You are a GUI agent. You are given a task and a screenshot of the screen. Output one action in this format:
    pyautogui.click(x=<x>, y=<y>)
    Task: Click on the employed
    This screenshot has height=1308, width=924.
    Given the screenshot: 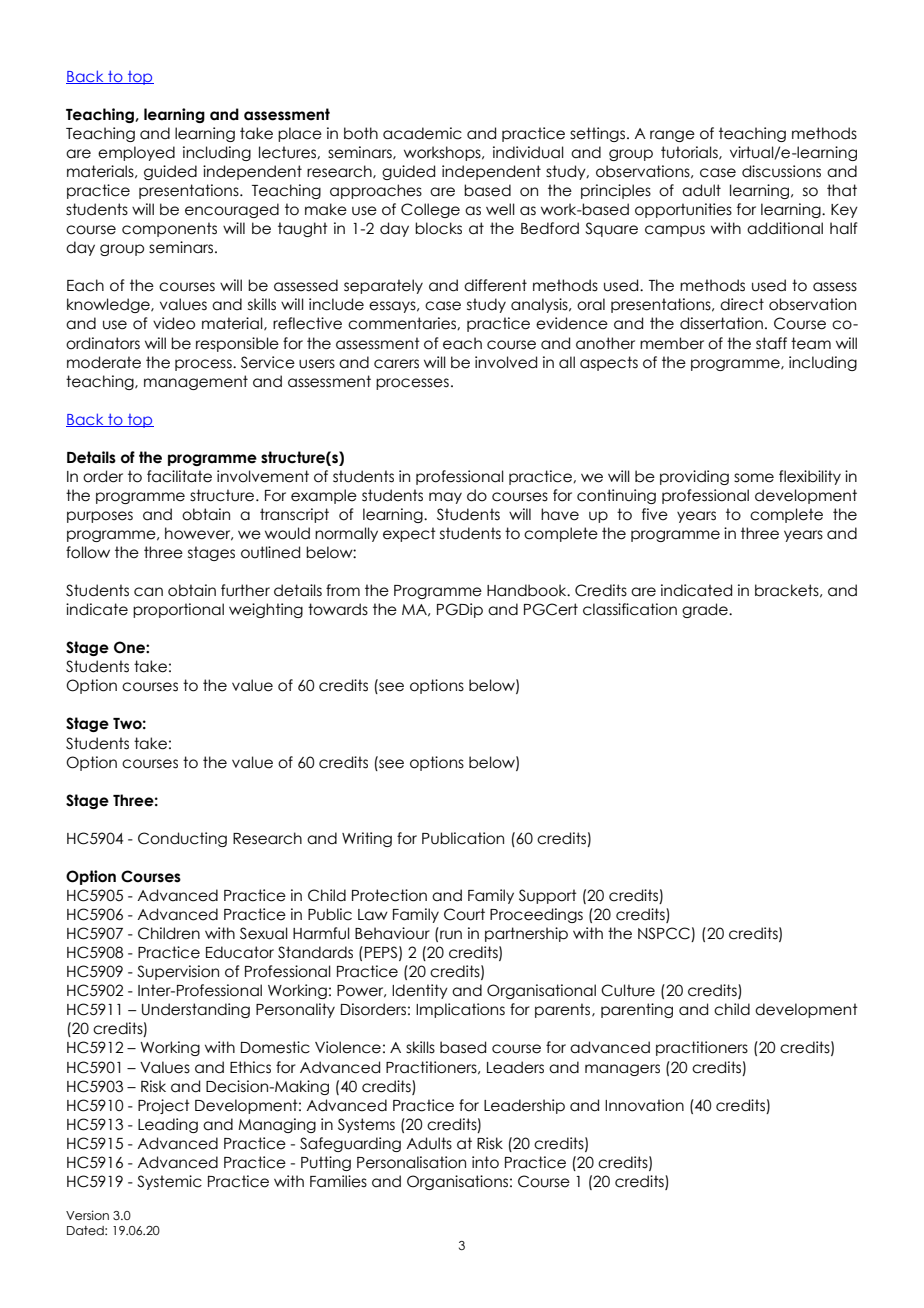 What is the action you would take?
    pyautogui.click(x=136, y=153)
